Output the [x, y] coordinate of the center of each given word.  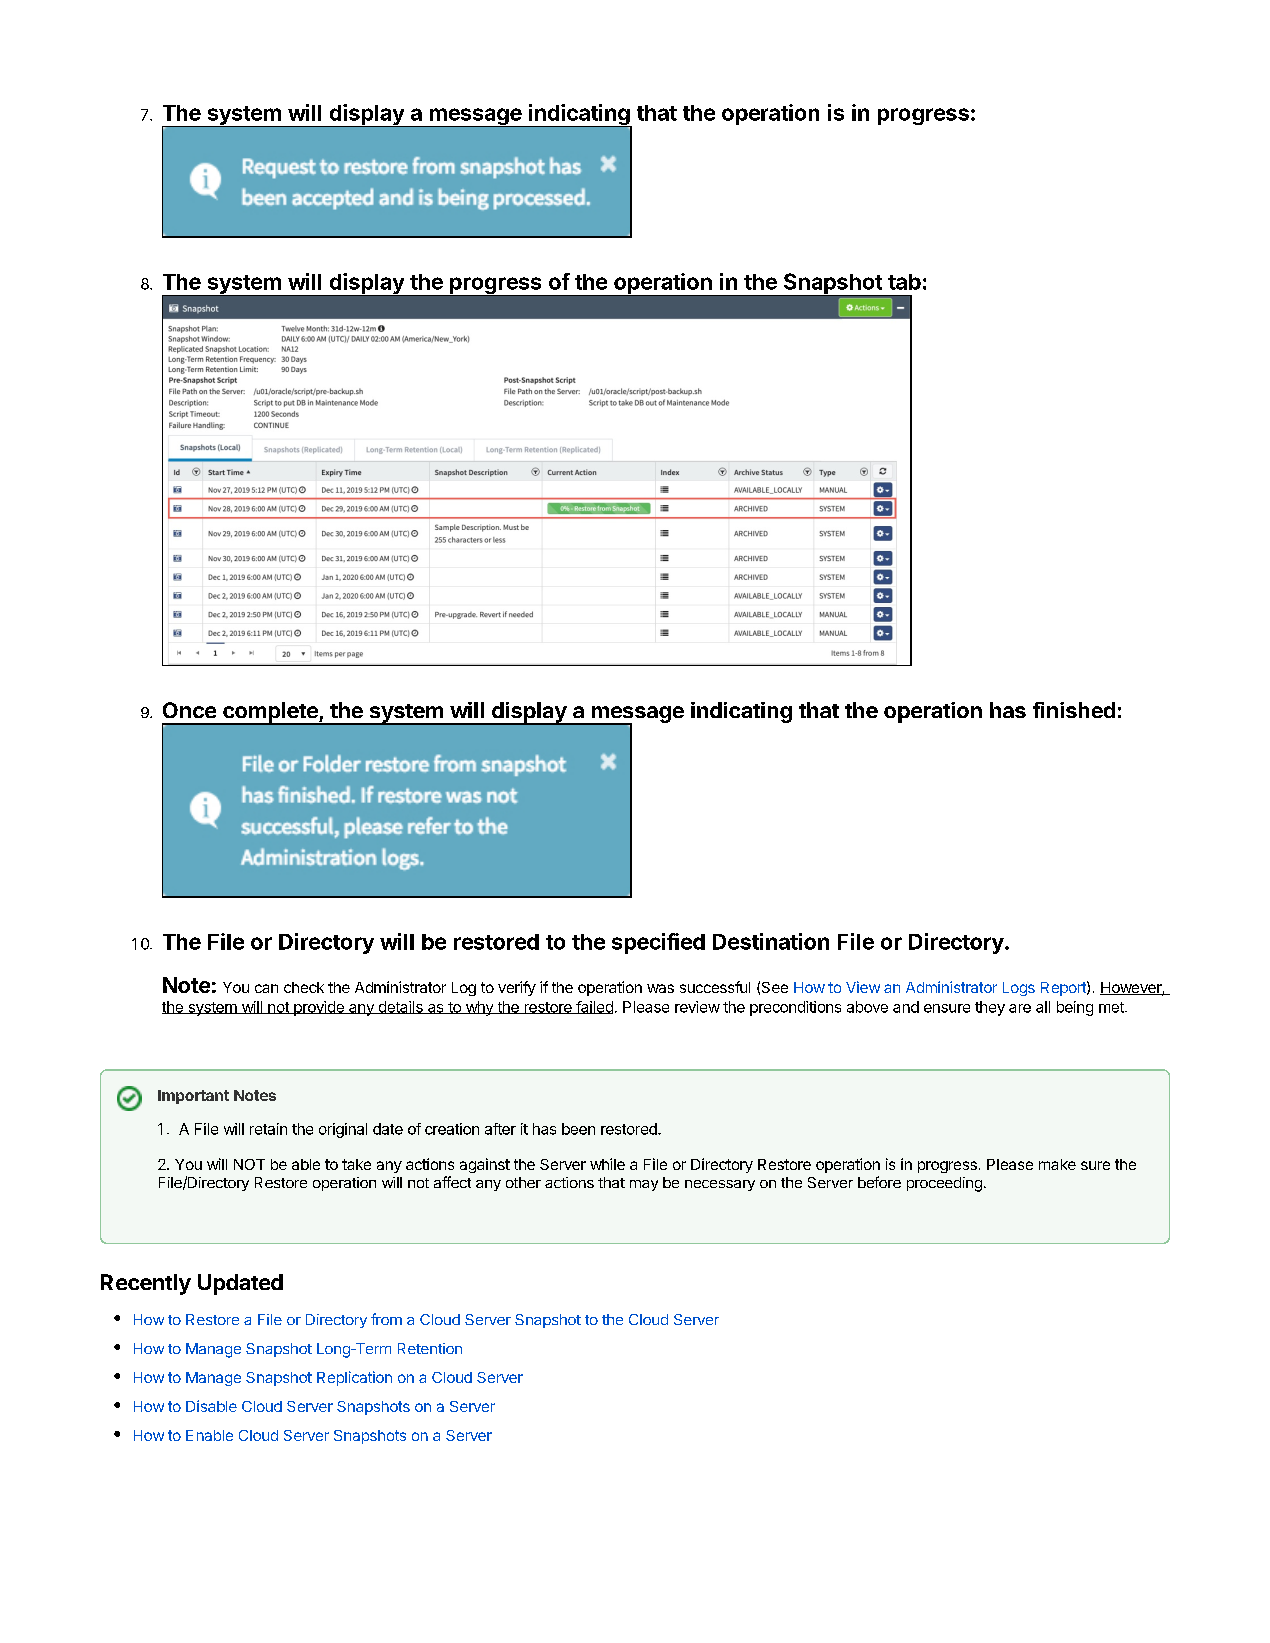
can [266, 988]
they [990, 1008]
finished [1074, 710]
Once [189, 710]
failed [593, 1007]
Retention [430, 1348]
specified [658, 943]
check [304, 987]
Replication [354, 1378]
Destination [771, 941]
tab [904, 282]
